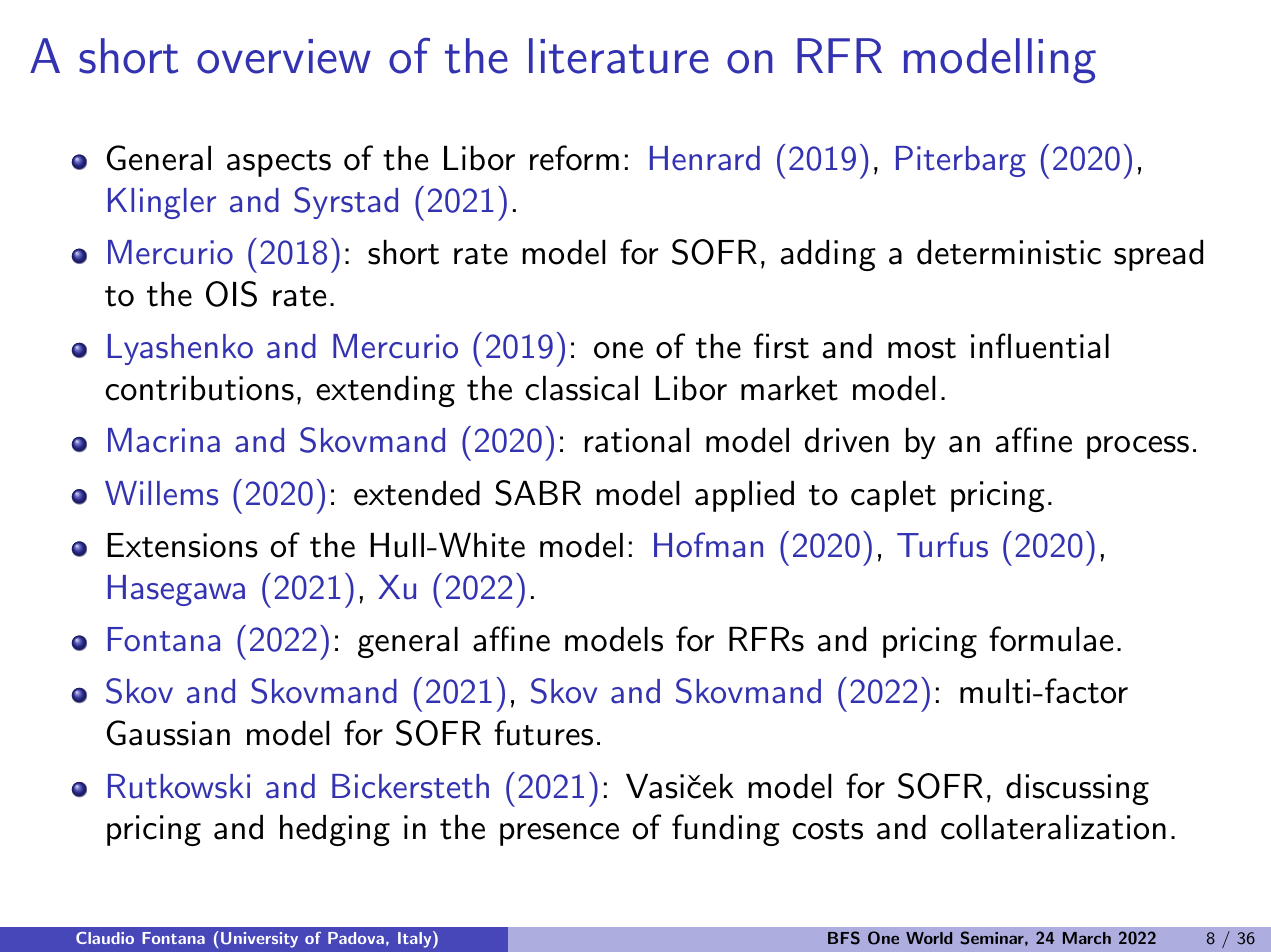  What do you see at coordinates (1087, 938) in the screenshot?
I see `March` at bounding box center [1087, 938].
